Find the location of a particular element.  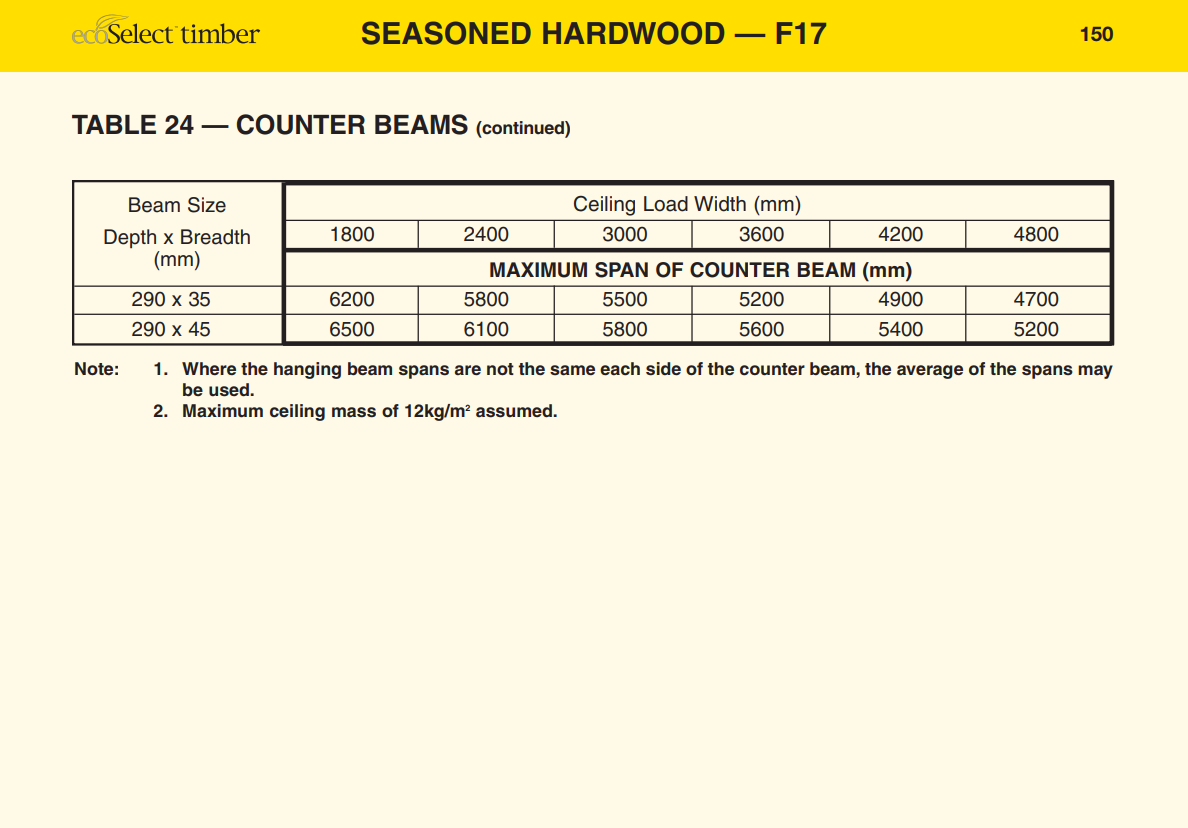

Depth is located at coordinates (130, 238).
